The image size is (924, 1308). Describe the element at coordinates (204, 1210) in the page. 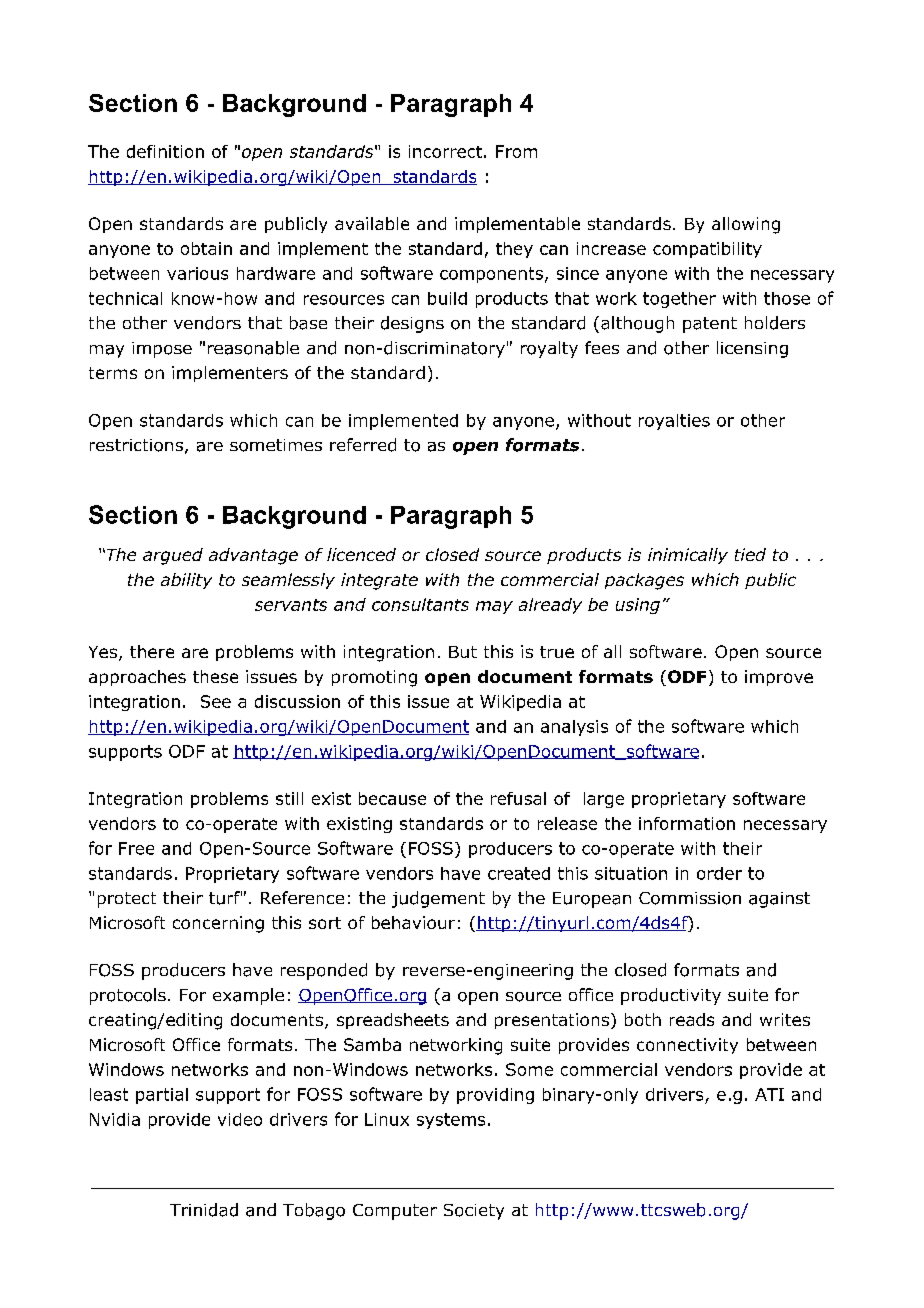

I see `Trinidad` at that location.
